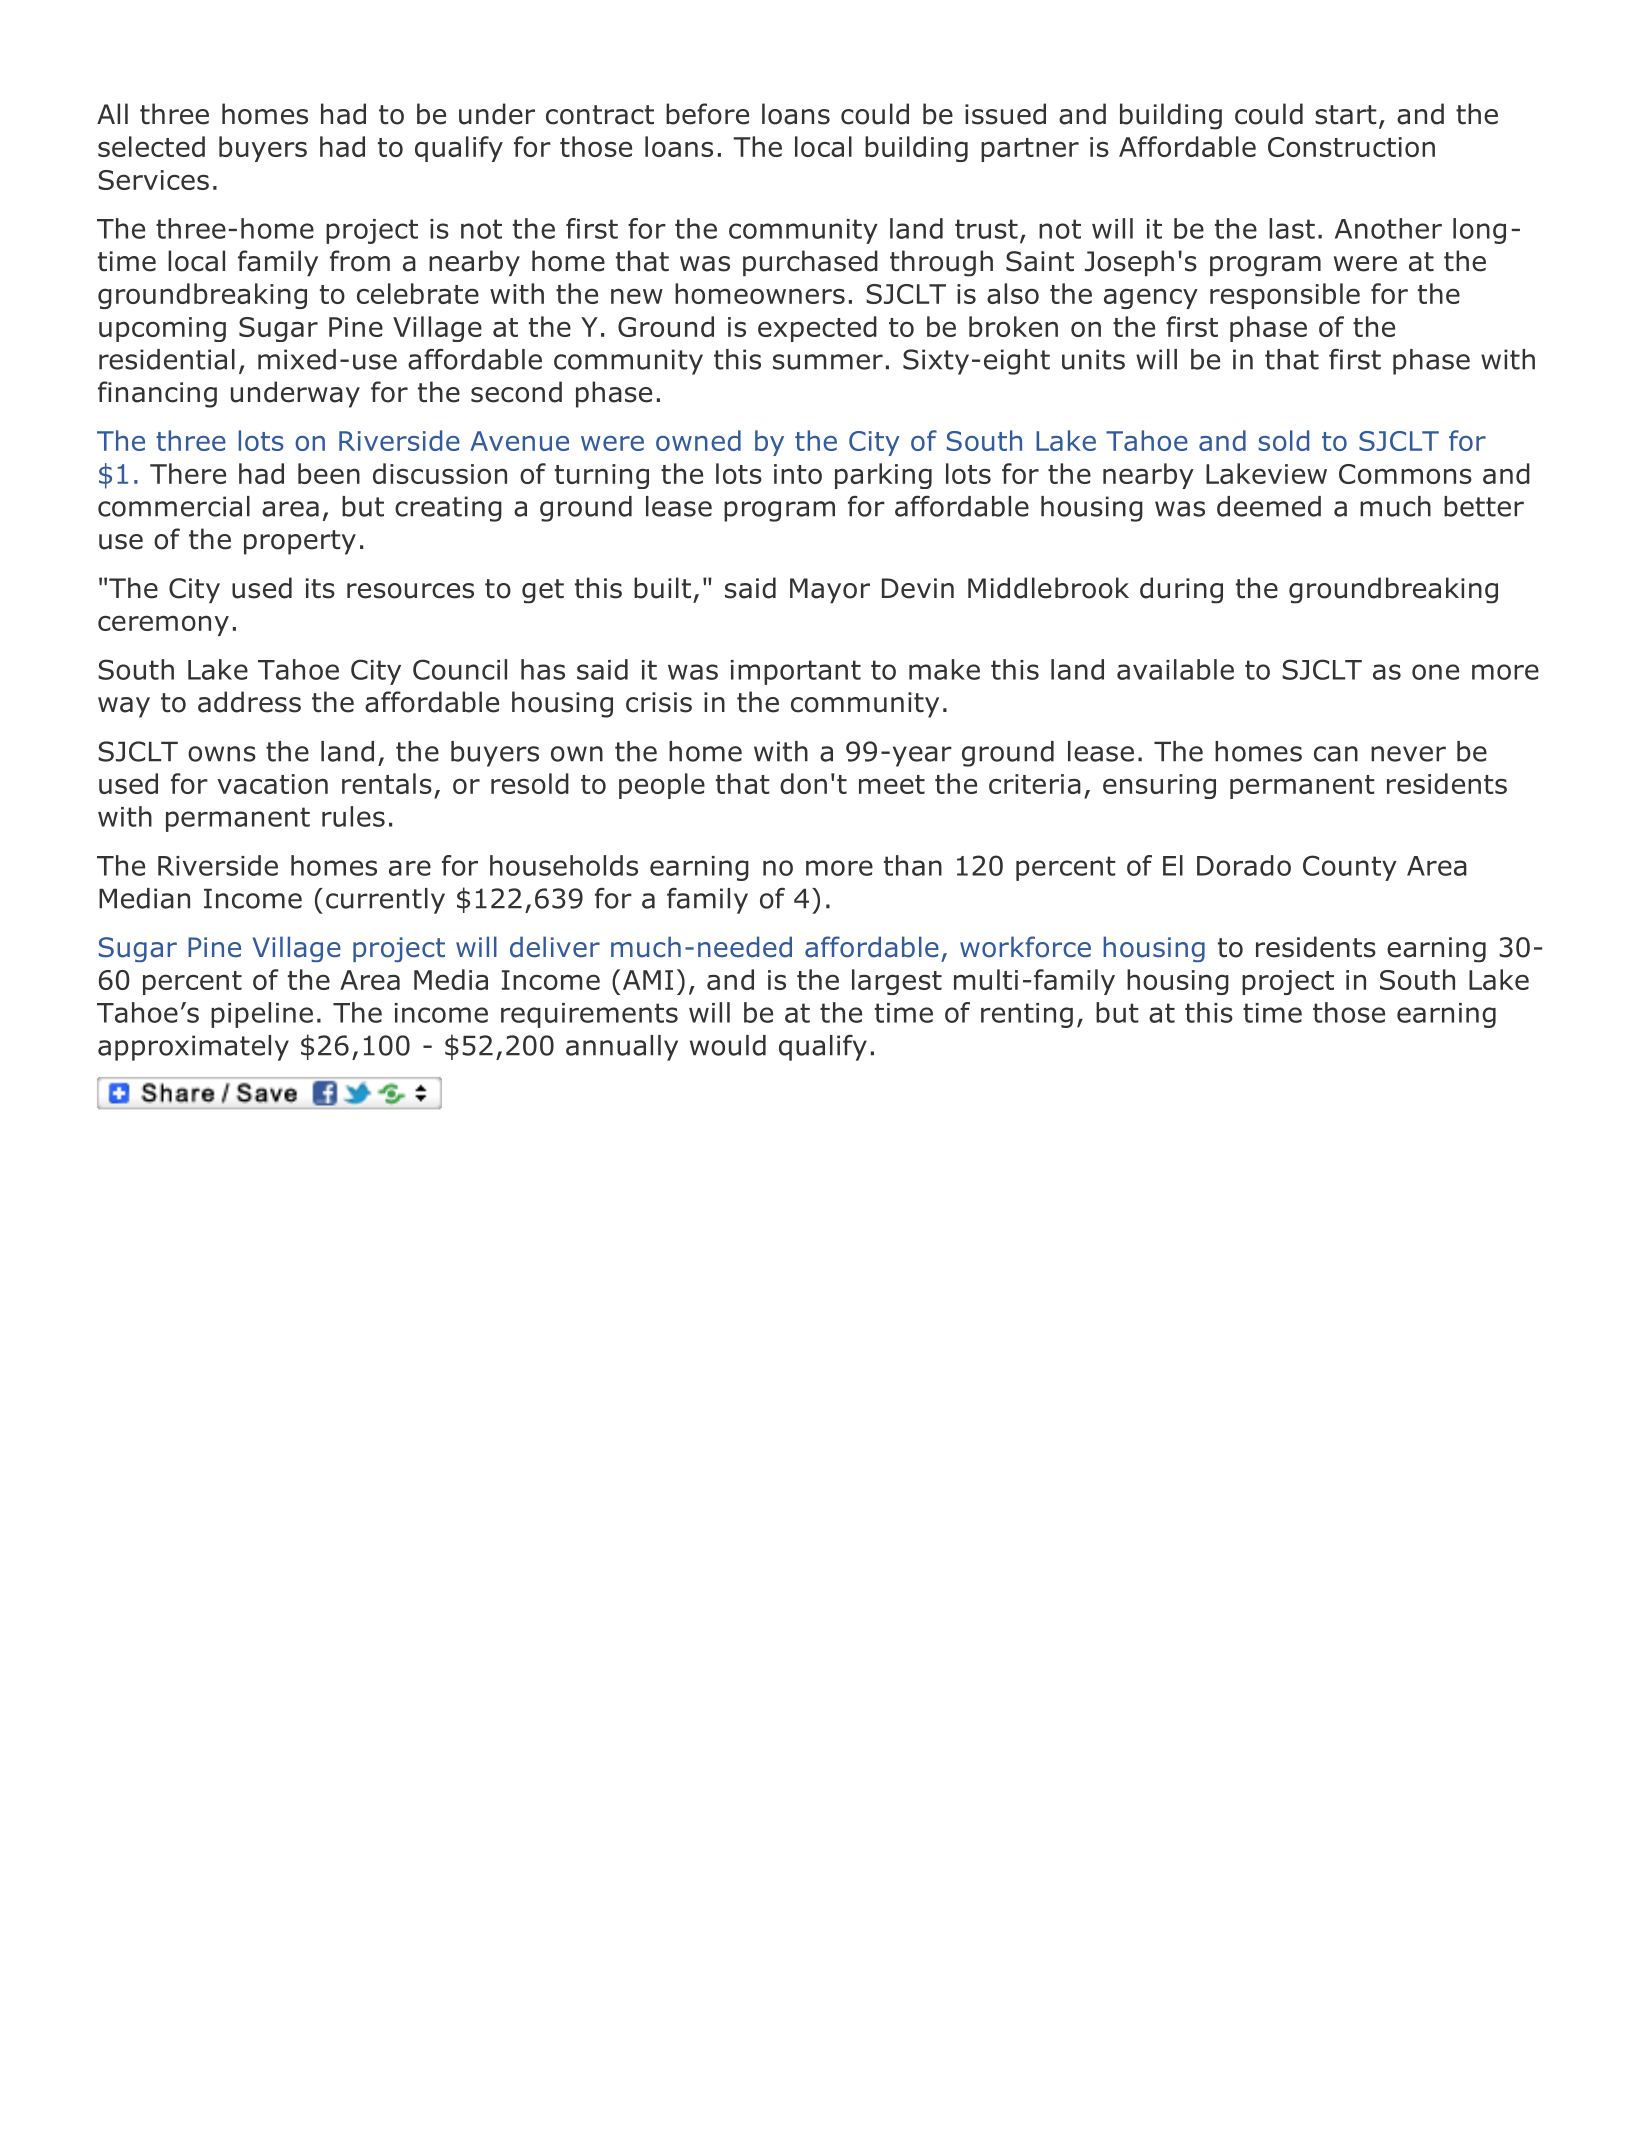 This screenshot has height=2132, width=1647. I want to click on pipeline, so click(262, 1015).
